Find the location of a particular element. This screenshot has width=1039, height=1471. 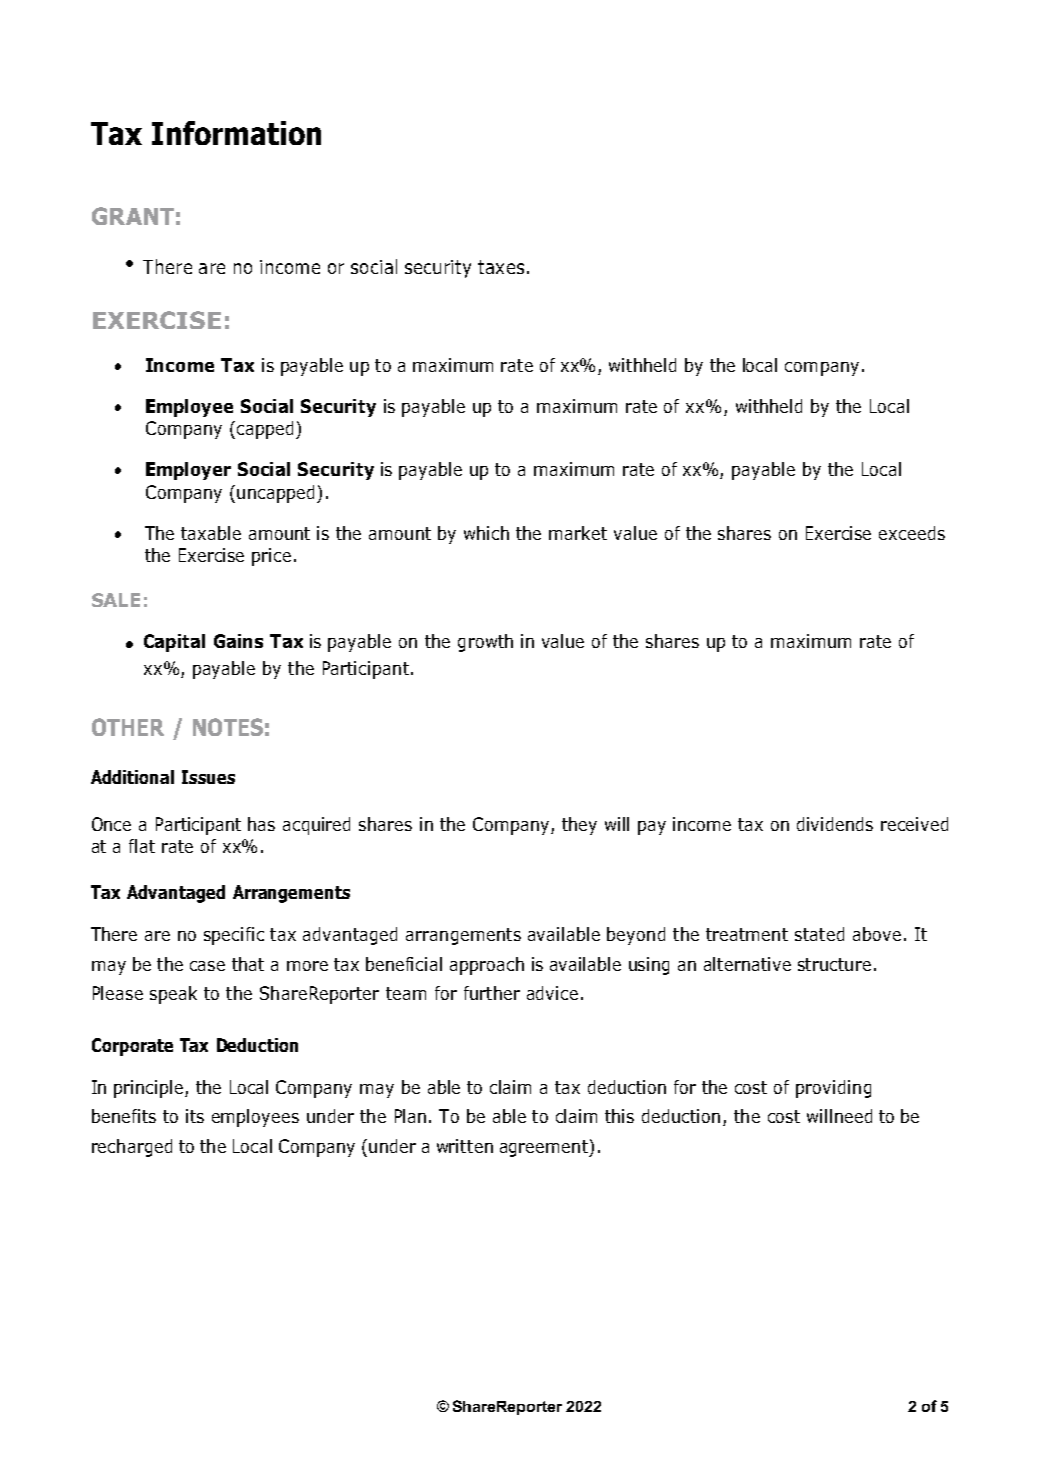

flat is located at coordinates (142, 846).
